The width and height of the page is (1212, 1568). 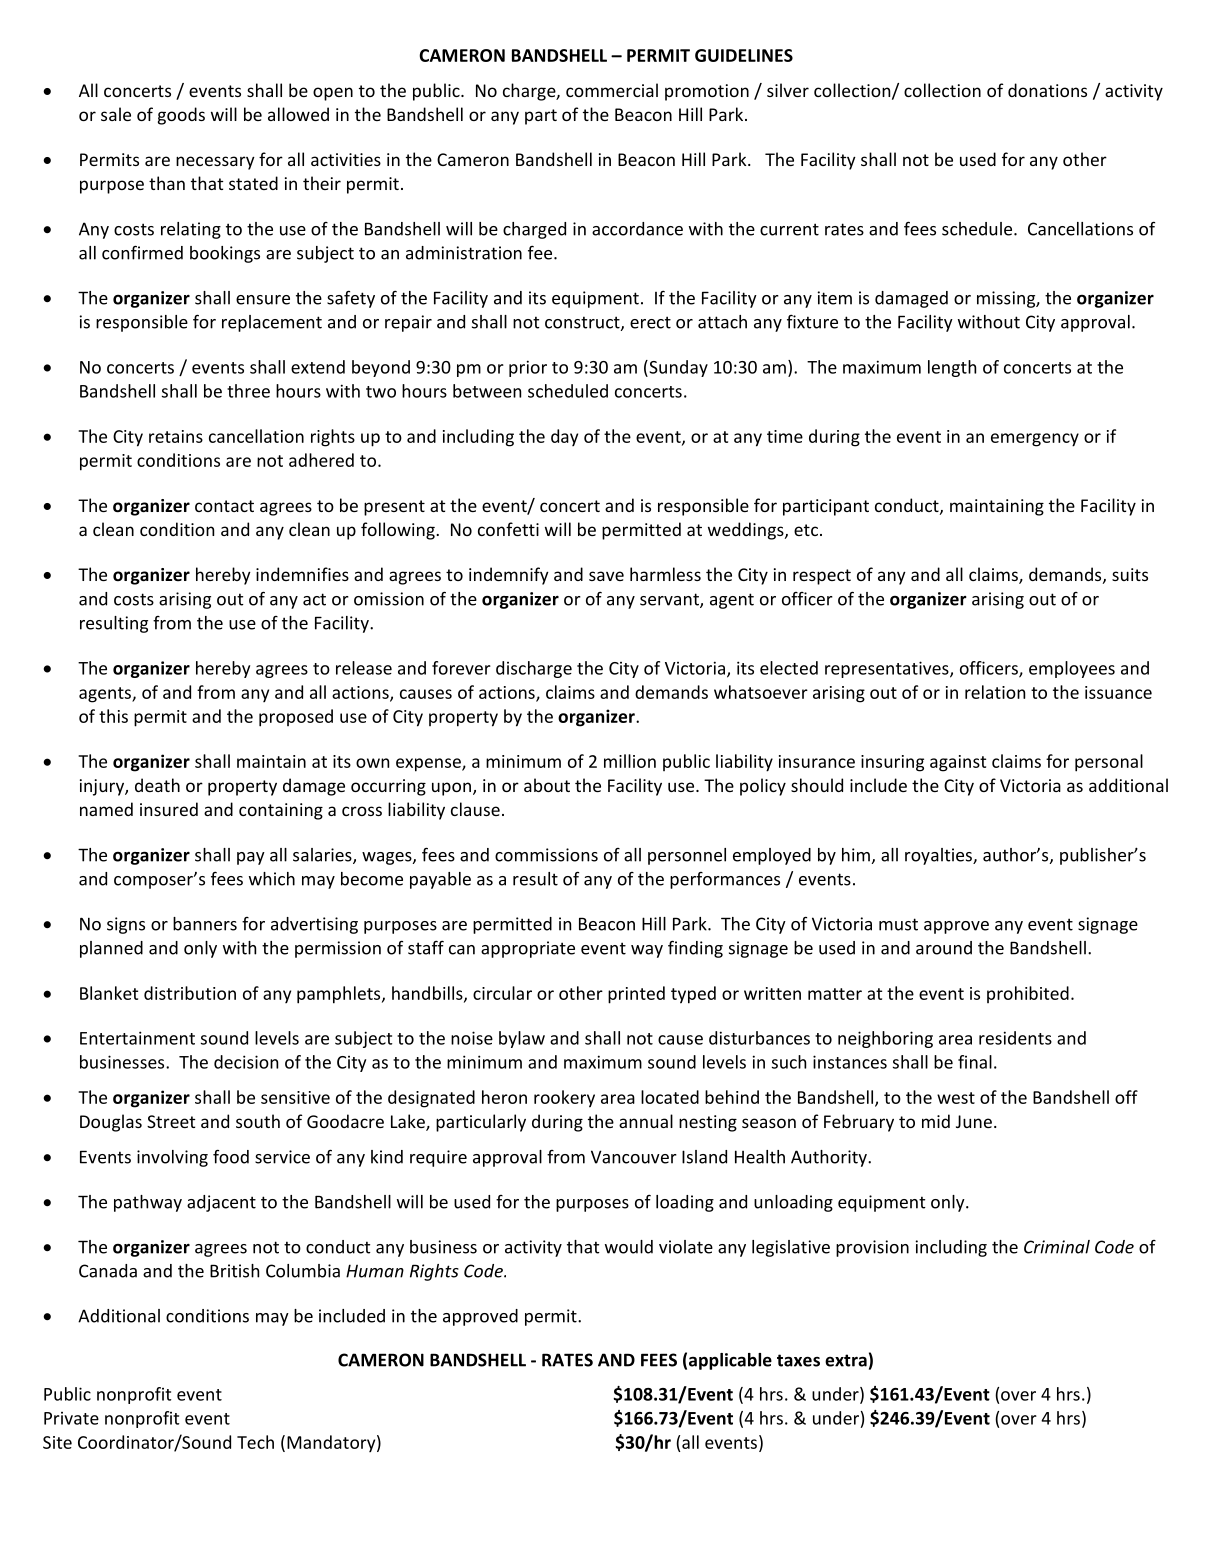 What do you see at coordinates (1028, 994) in the page?
I see `prohibited` at bounding box center [1028, 994].
